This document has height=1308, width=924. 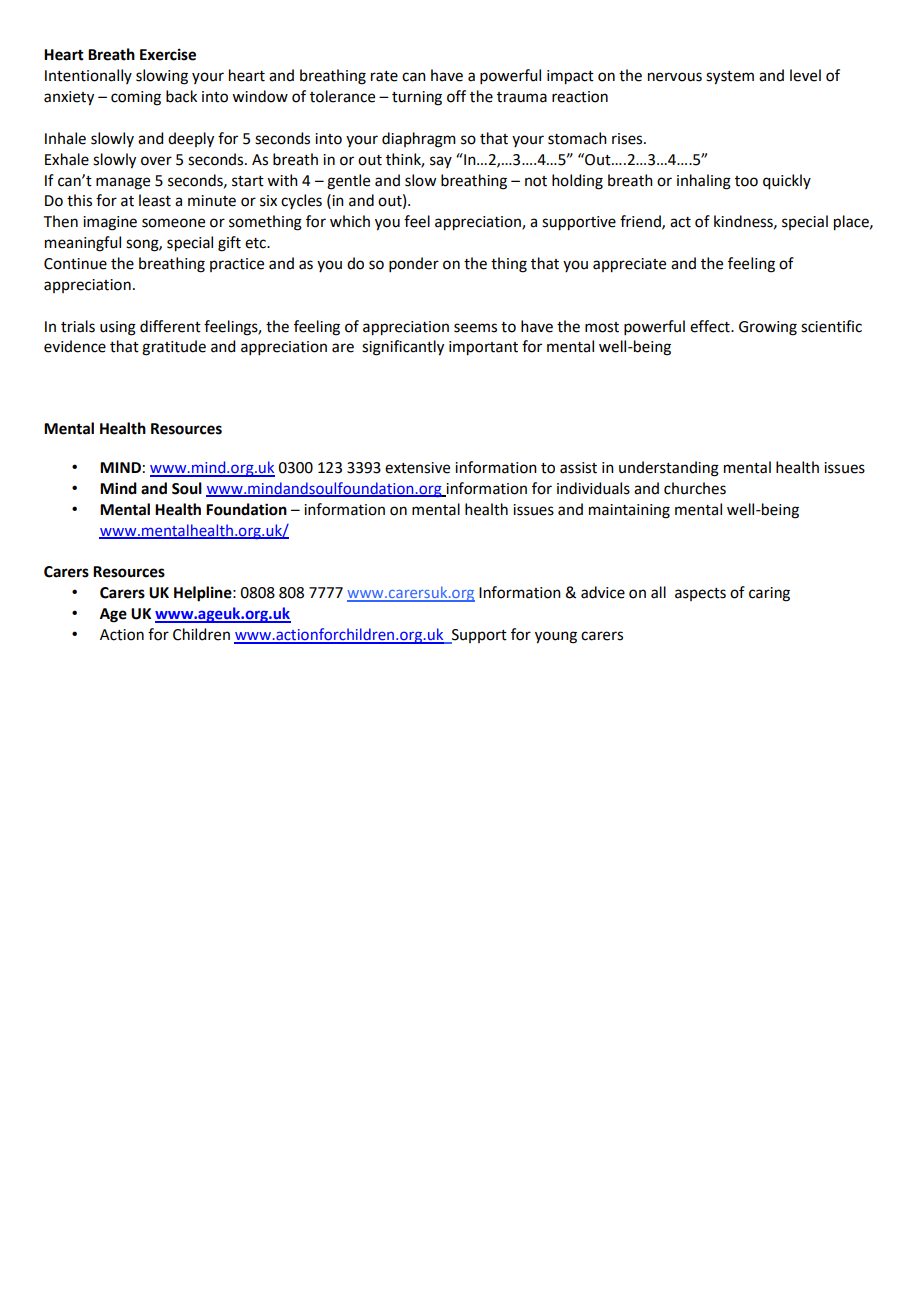 What do you see at coordinates (483, 348) in the document?
I see `important` at bounding box center [483, 348].
